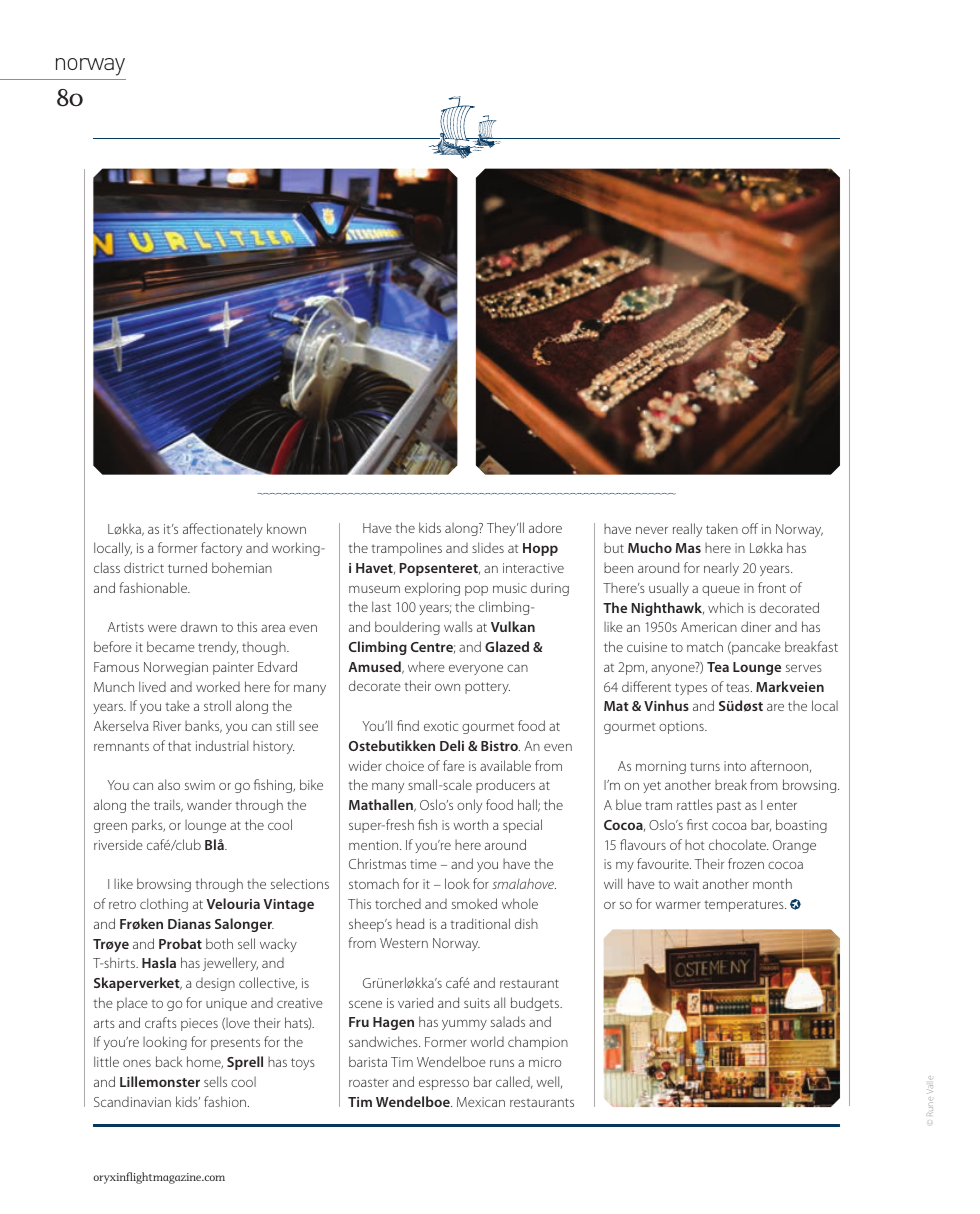 The width and height of the screenshot is (980, 1214). I want to click on only, so click(469, 806).
